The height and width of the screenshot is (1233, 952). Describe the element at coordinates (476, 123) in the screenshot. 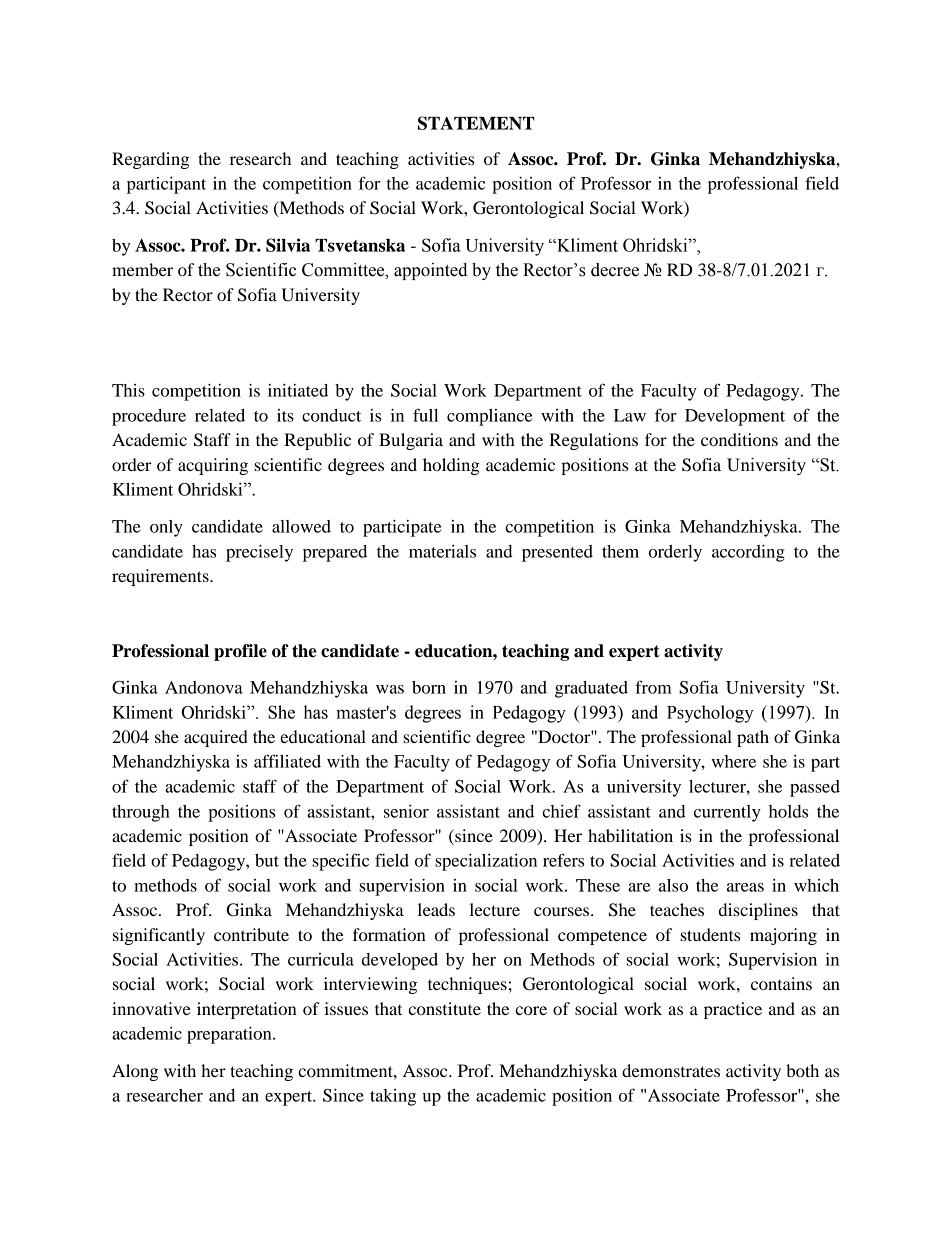

I see `STATEMENT` at that location.
